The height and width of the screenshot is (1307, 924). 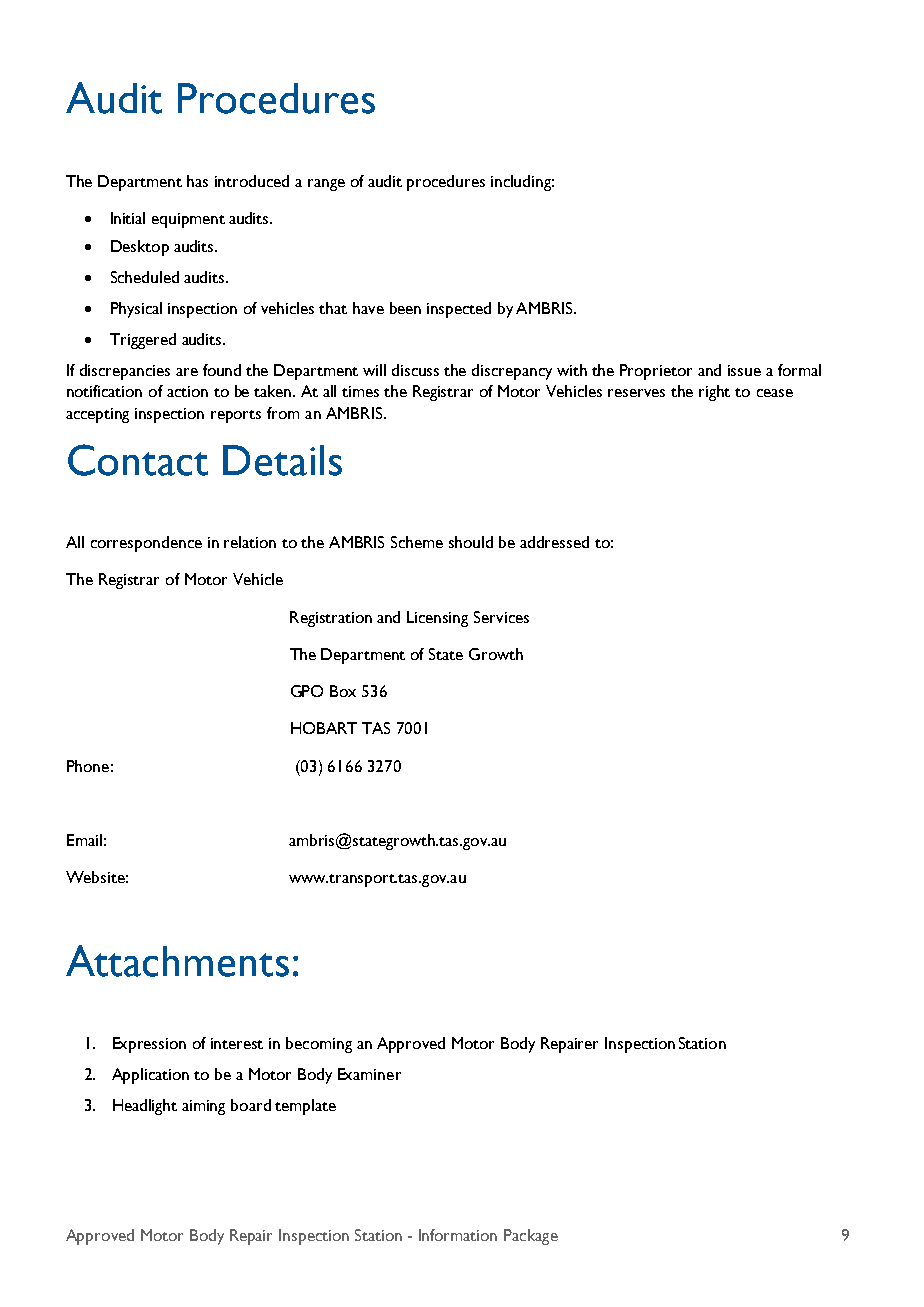 I want to click on issue, so click(x=744, y=370).
